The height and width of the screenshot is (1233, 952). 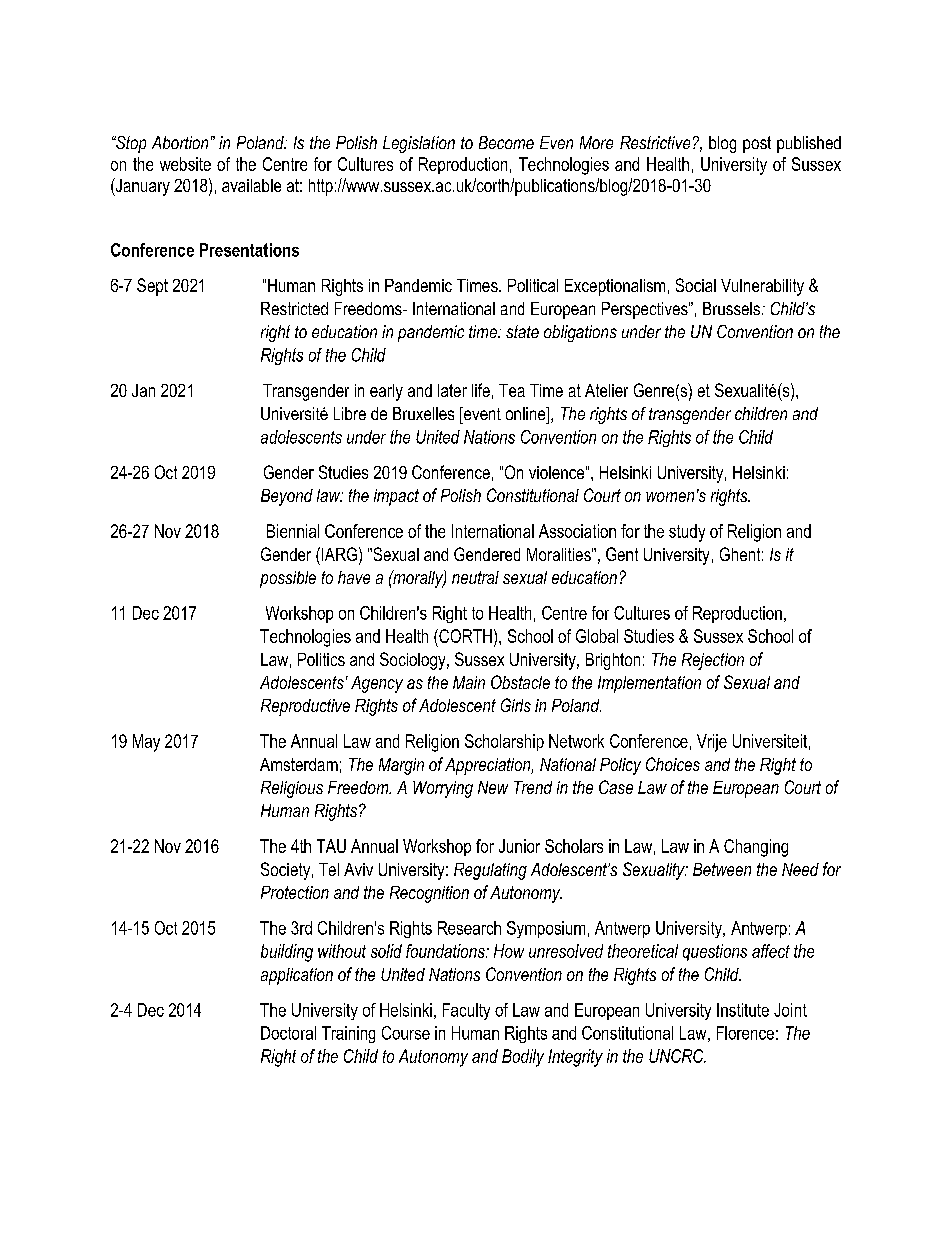 What do you see at coordinates (295, 892) in the screenshot?
I see `Protection` at bounding box center [295, 892].
